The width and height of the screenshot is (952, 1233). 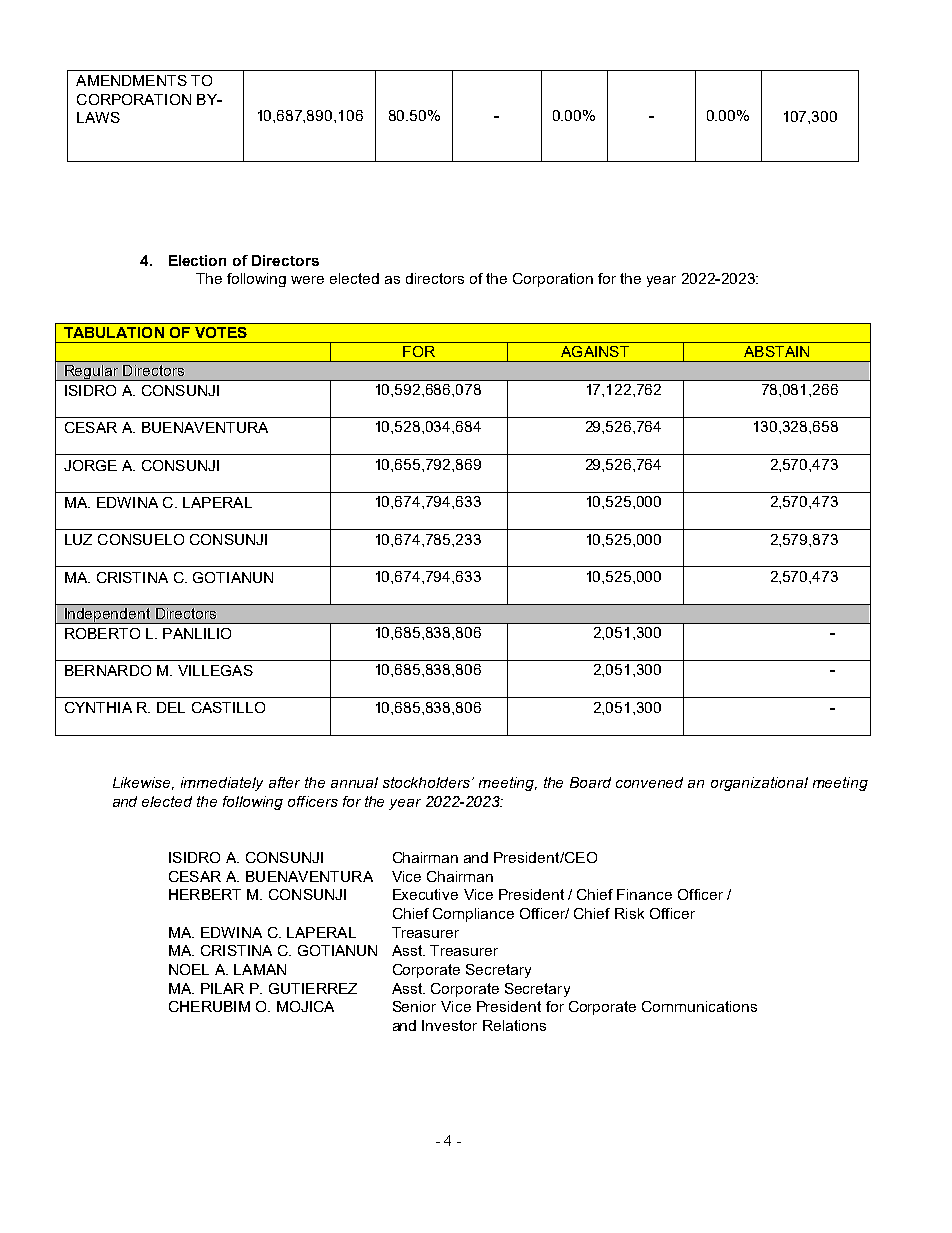 I want to click on Election, so click(x=197, y=260).
